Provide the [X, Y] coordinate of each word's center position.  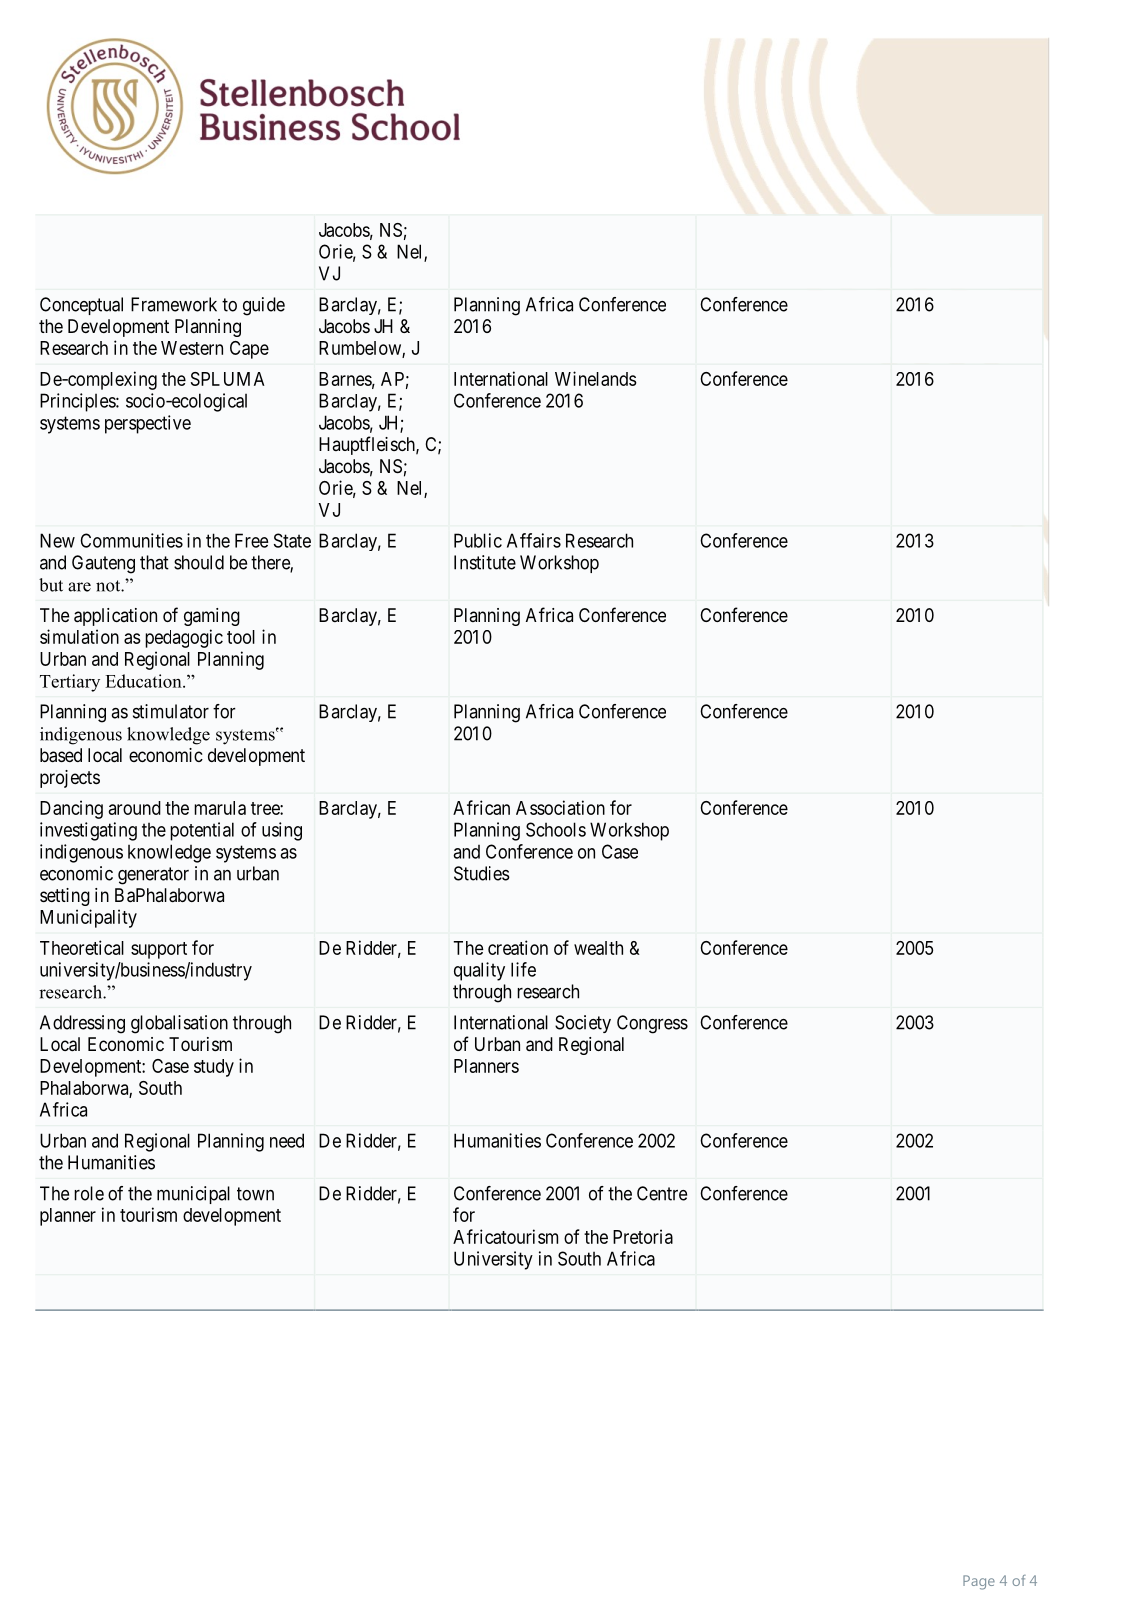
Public [478, 540]
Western [192, 348]
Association [560, 807]
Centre [662, 1193]
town [255, 1194]
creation [518, 947]
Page [979, 1582]
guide [264, 306]
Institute [485, 562]
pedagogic [184, 638]
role [89, 1193]
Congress [652, 1024]
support [159, 950]
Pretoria [643, 1236]
